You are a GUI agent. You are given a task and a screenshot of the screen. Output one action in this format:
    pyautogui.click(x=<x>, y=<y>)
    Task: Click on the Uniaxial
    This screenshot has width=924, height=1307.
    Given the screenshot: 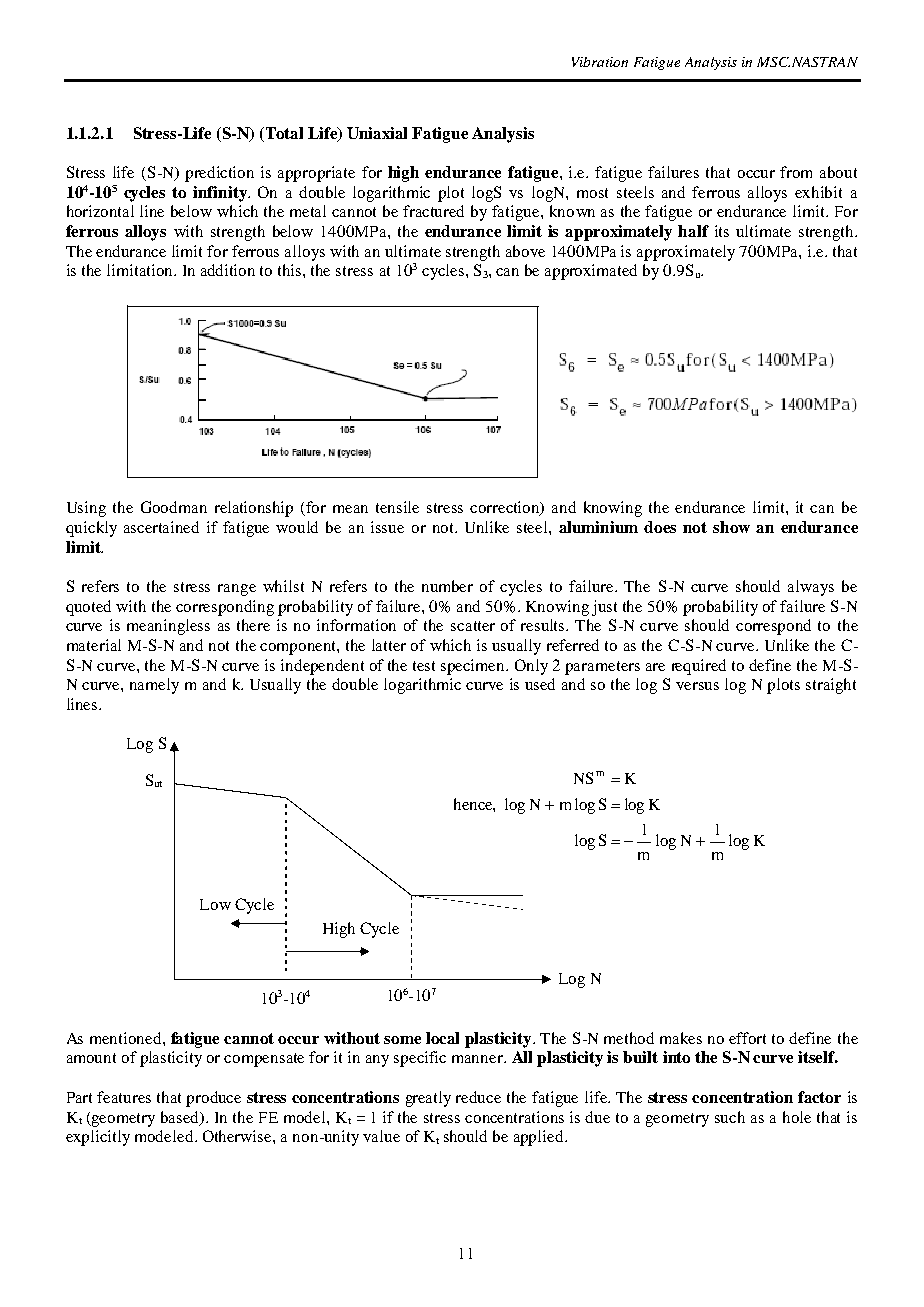 What is the action you would take?
    pyautogui.click(x=377, y=133)
